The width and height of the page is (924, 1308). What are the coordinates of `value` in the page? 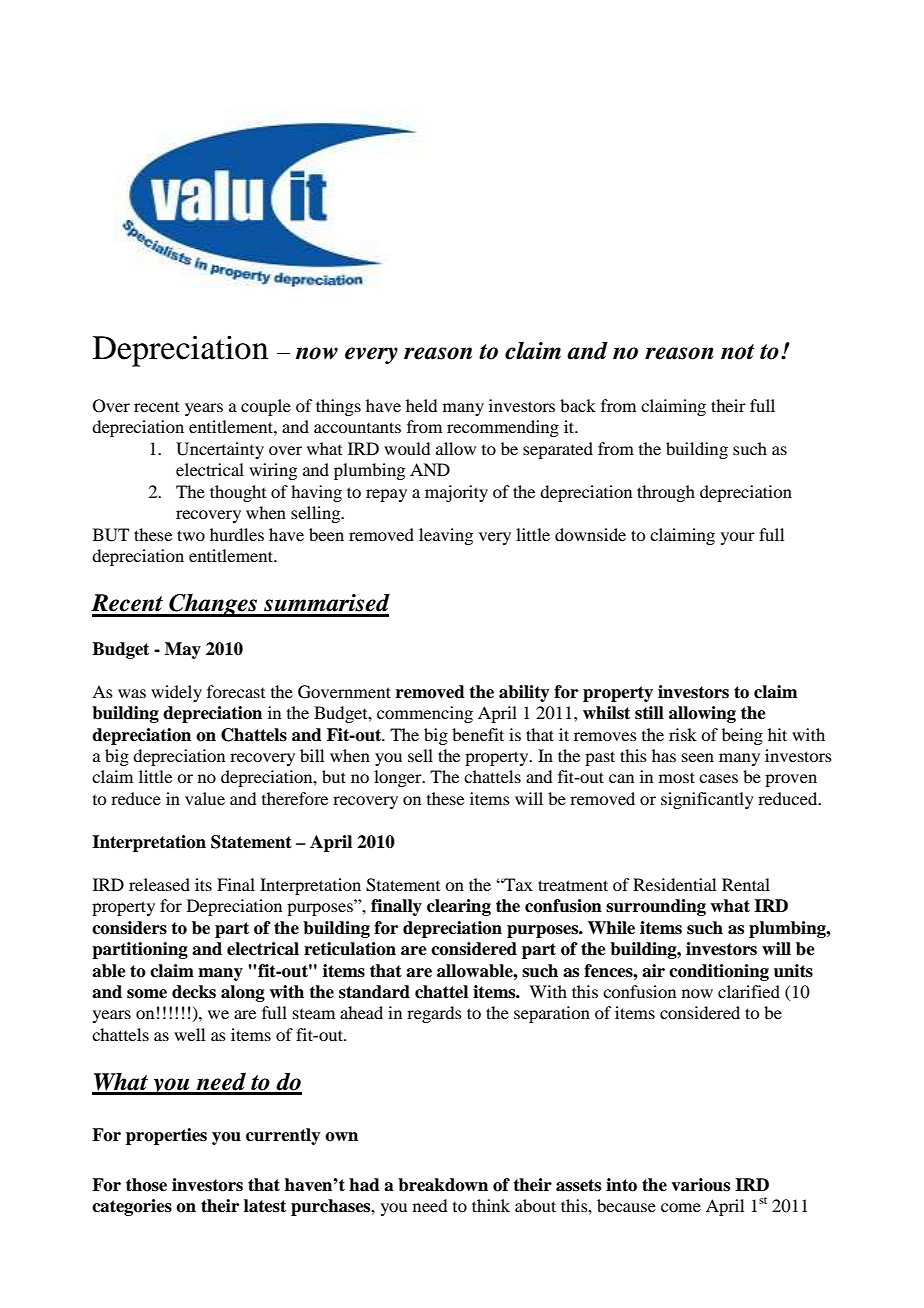 It's located at (205, 798).
